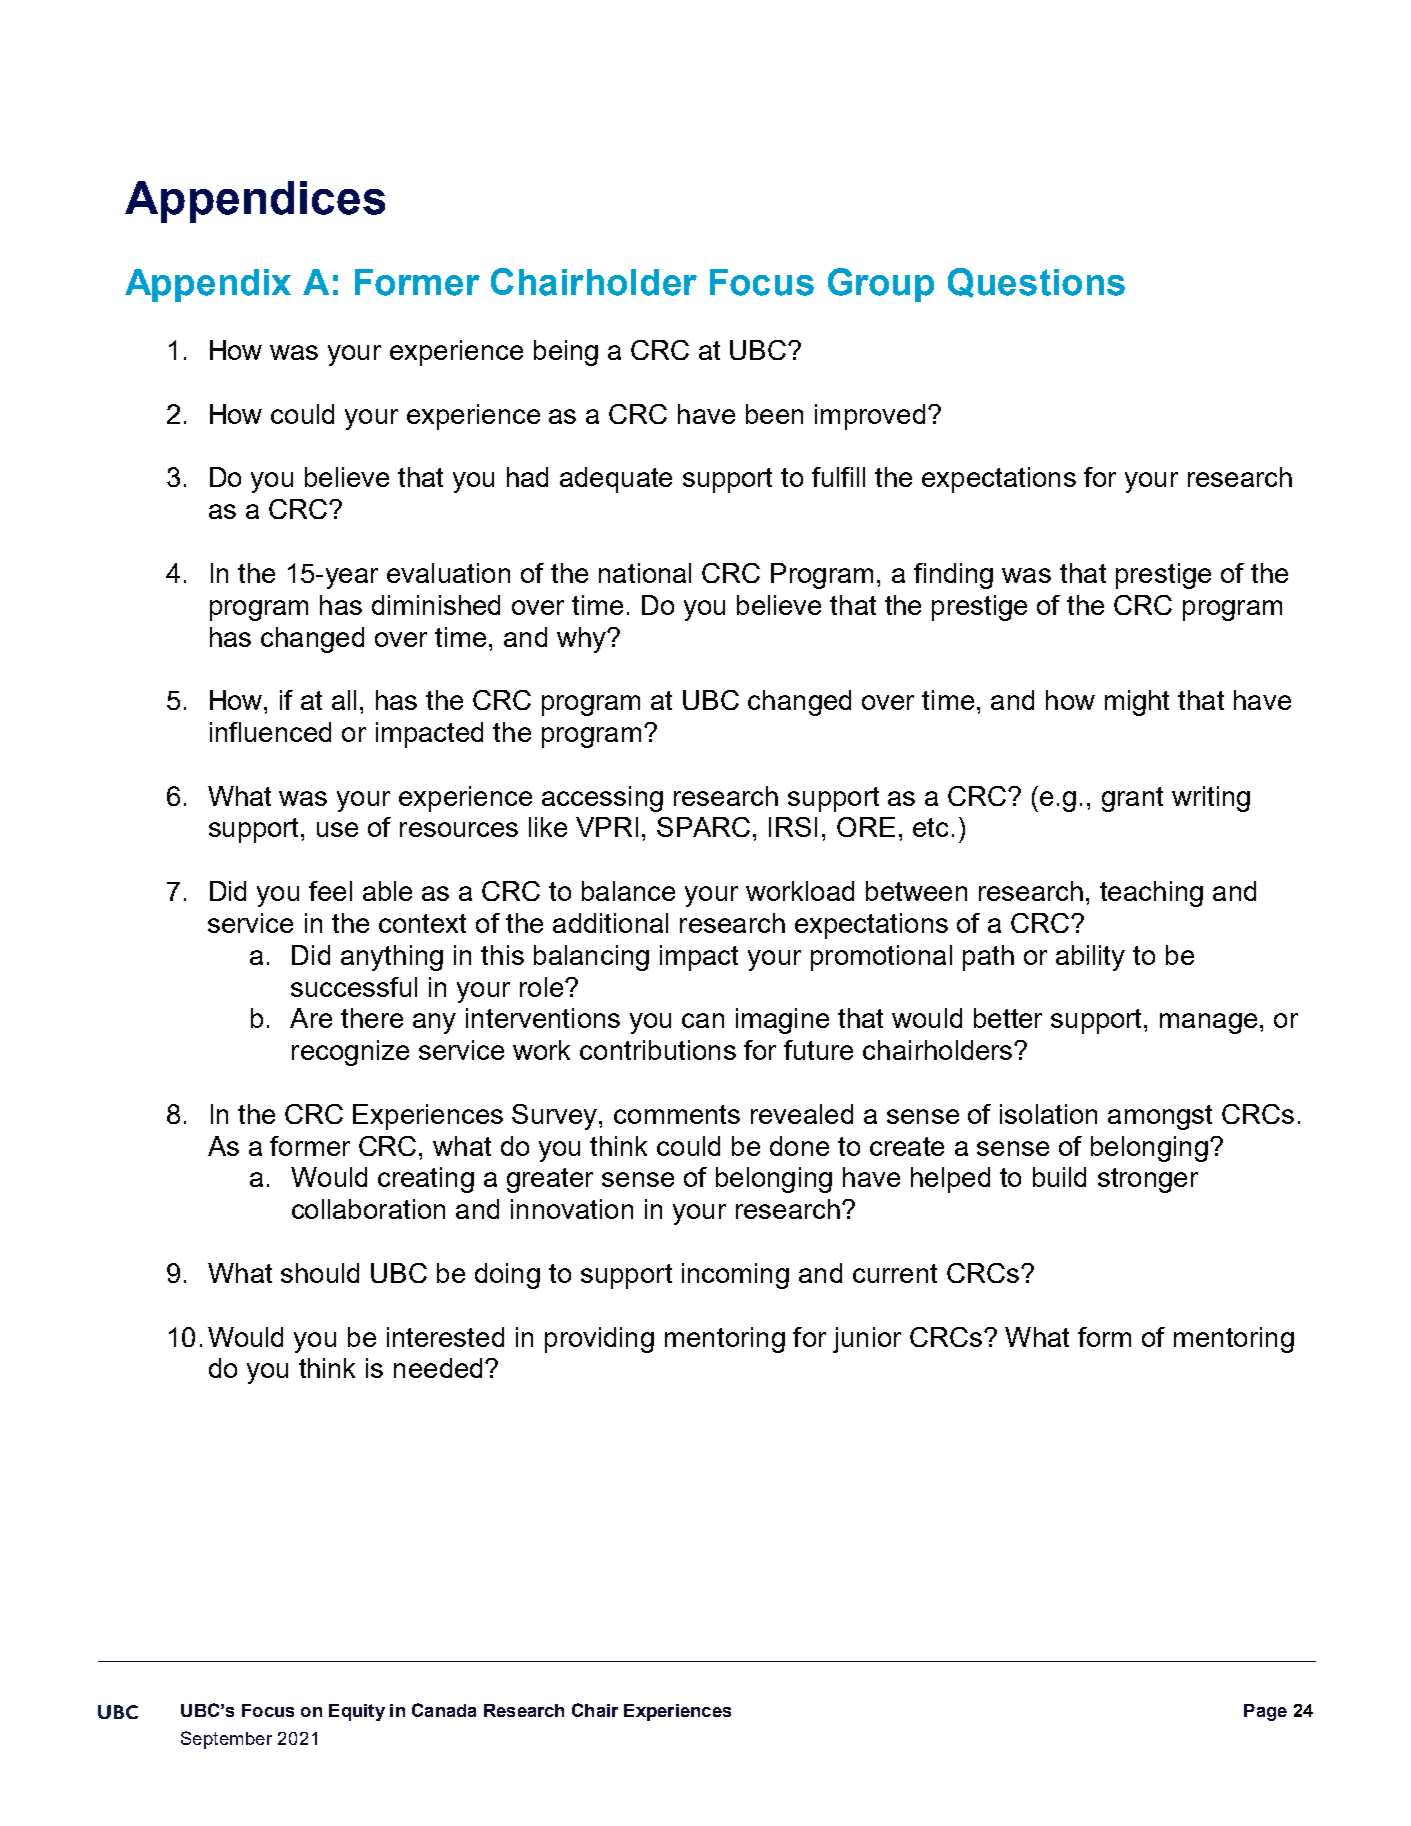 The width and height of the screenshot is (1411, 1826). What do you see at coordinates (354, 987) in the screenshot?
I see `successful` at bounding box center [354, 987].
